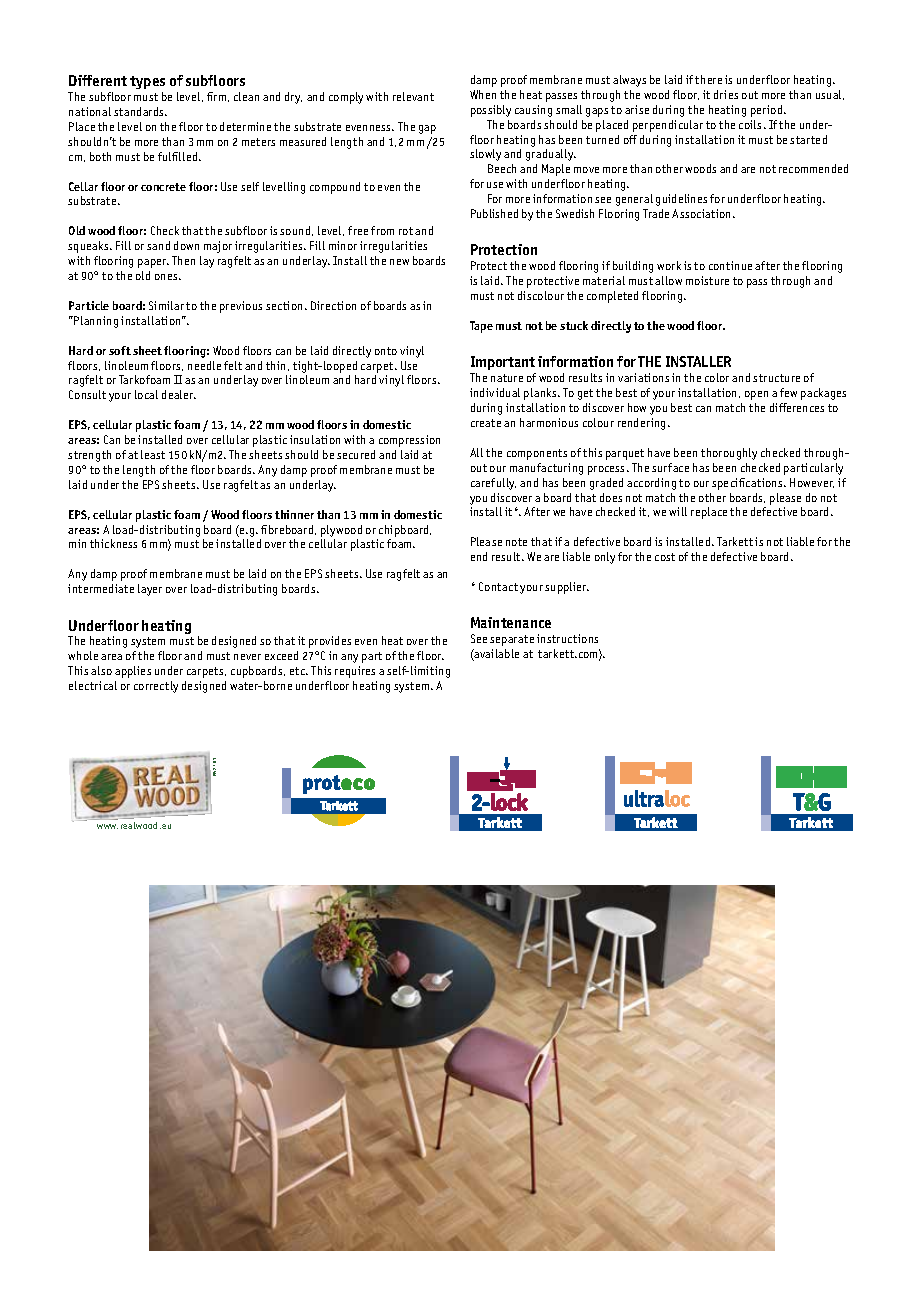 The image size is (924, 1308). What do you see at coordinates (147, 84) in the screenshot?
I see `types` at bounding box center [147, 84].
